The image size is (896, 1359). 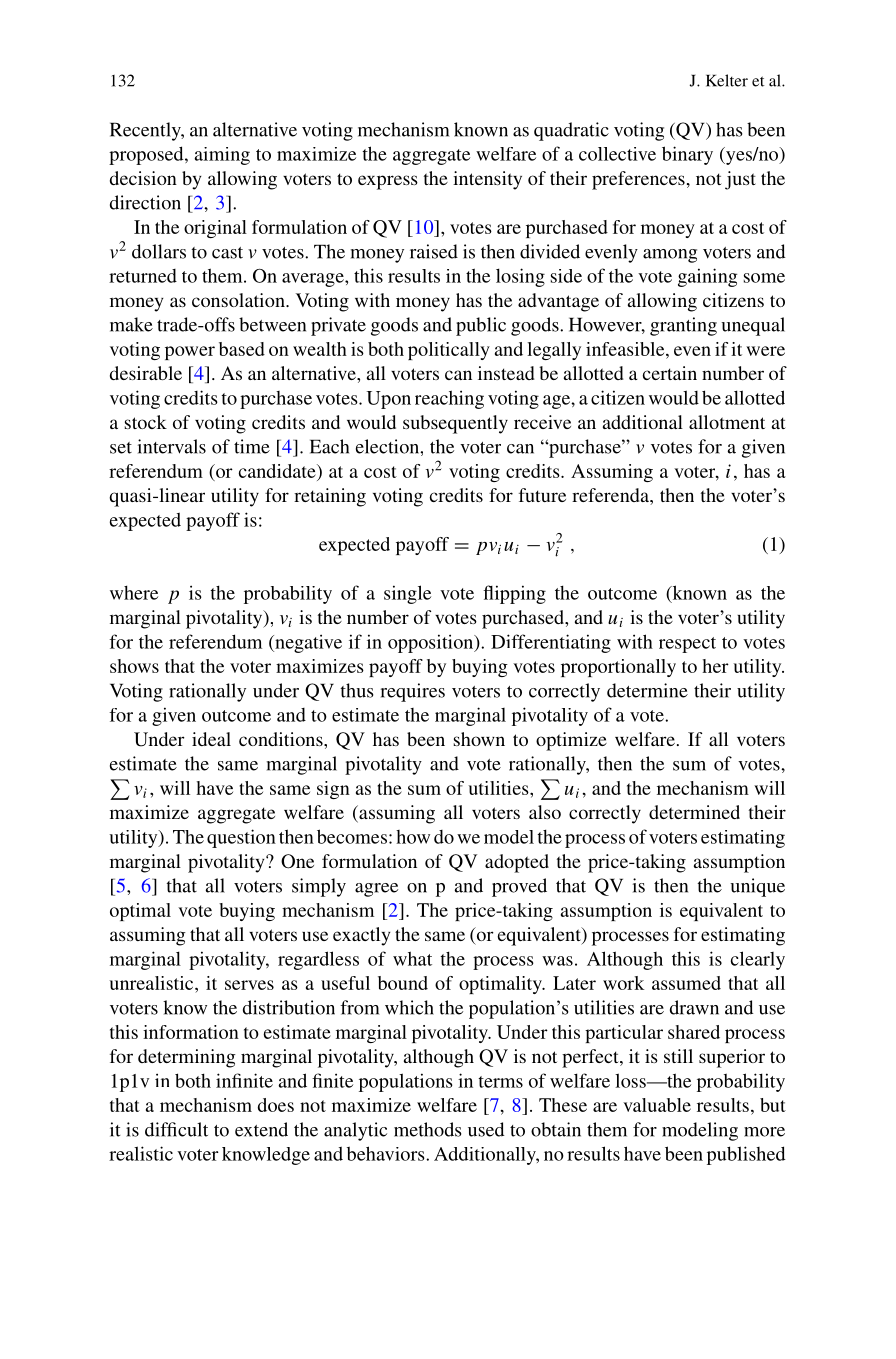 I want to click on valuable, so click(x=657, y=1105).
